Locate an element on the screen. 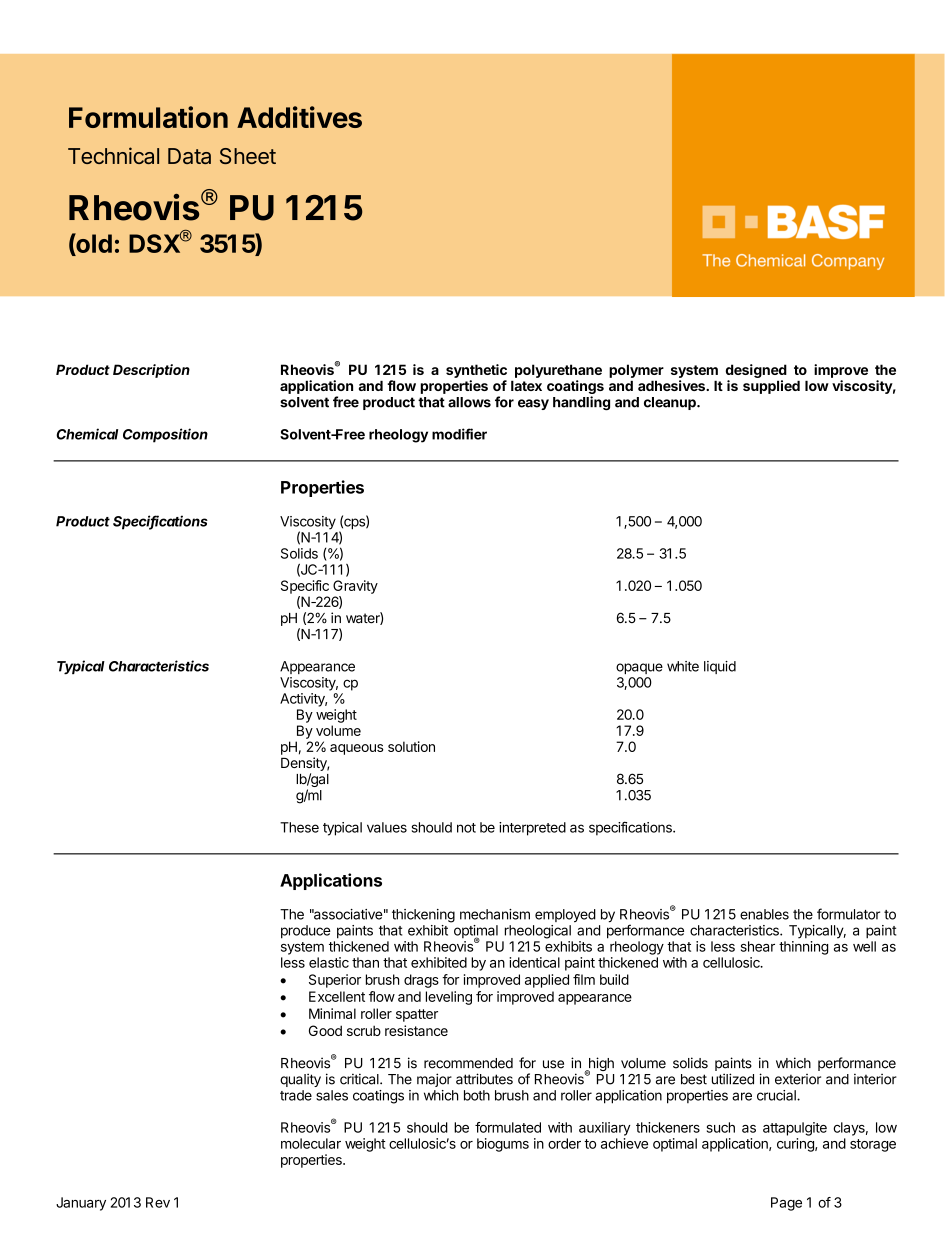 The width and height of the screenshot is (952, 1233). Rev is located at coordinates (158, 1202).
